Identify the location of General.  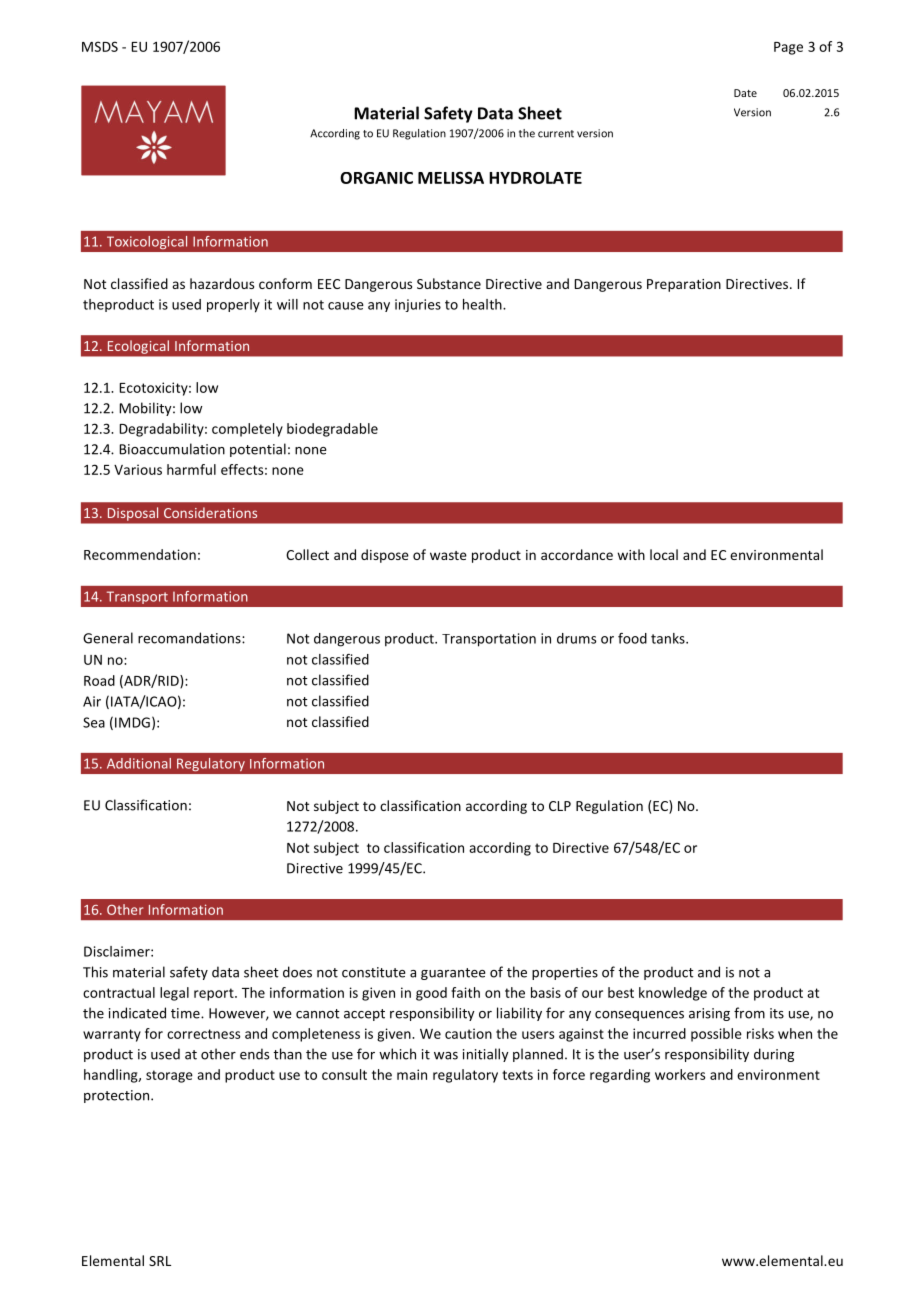
(108, 638).
